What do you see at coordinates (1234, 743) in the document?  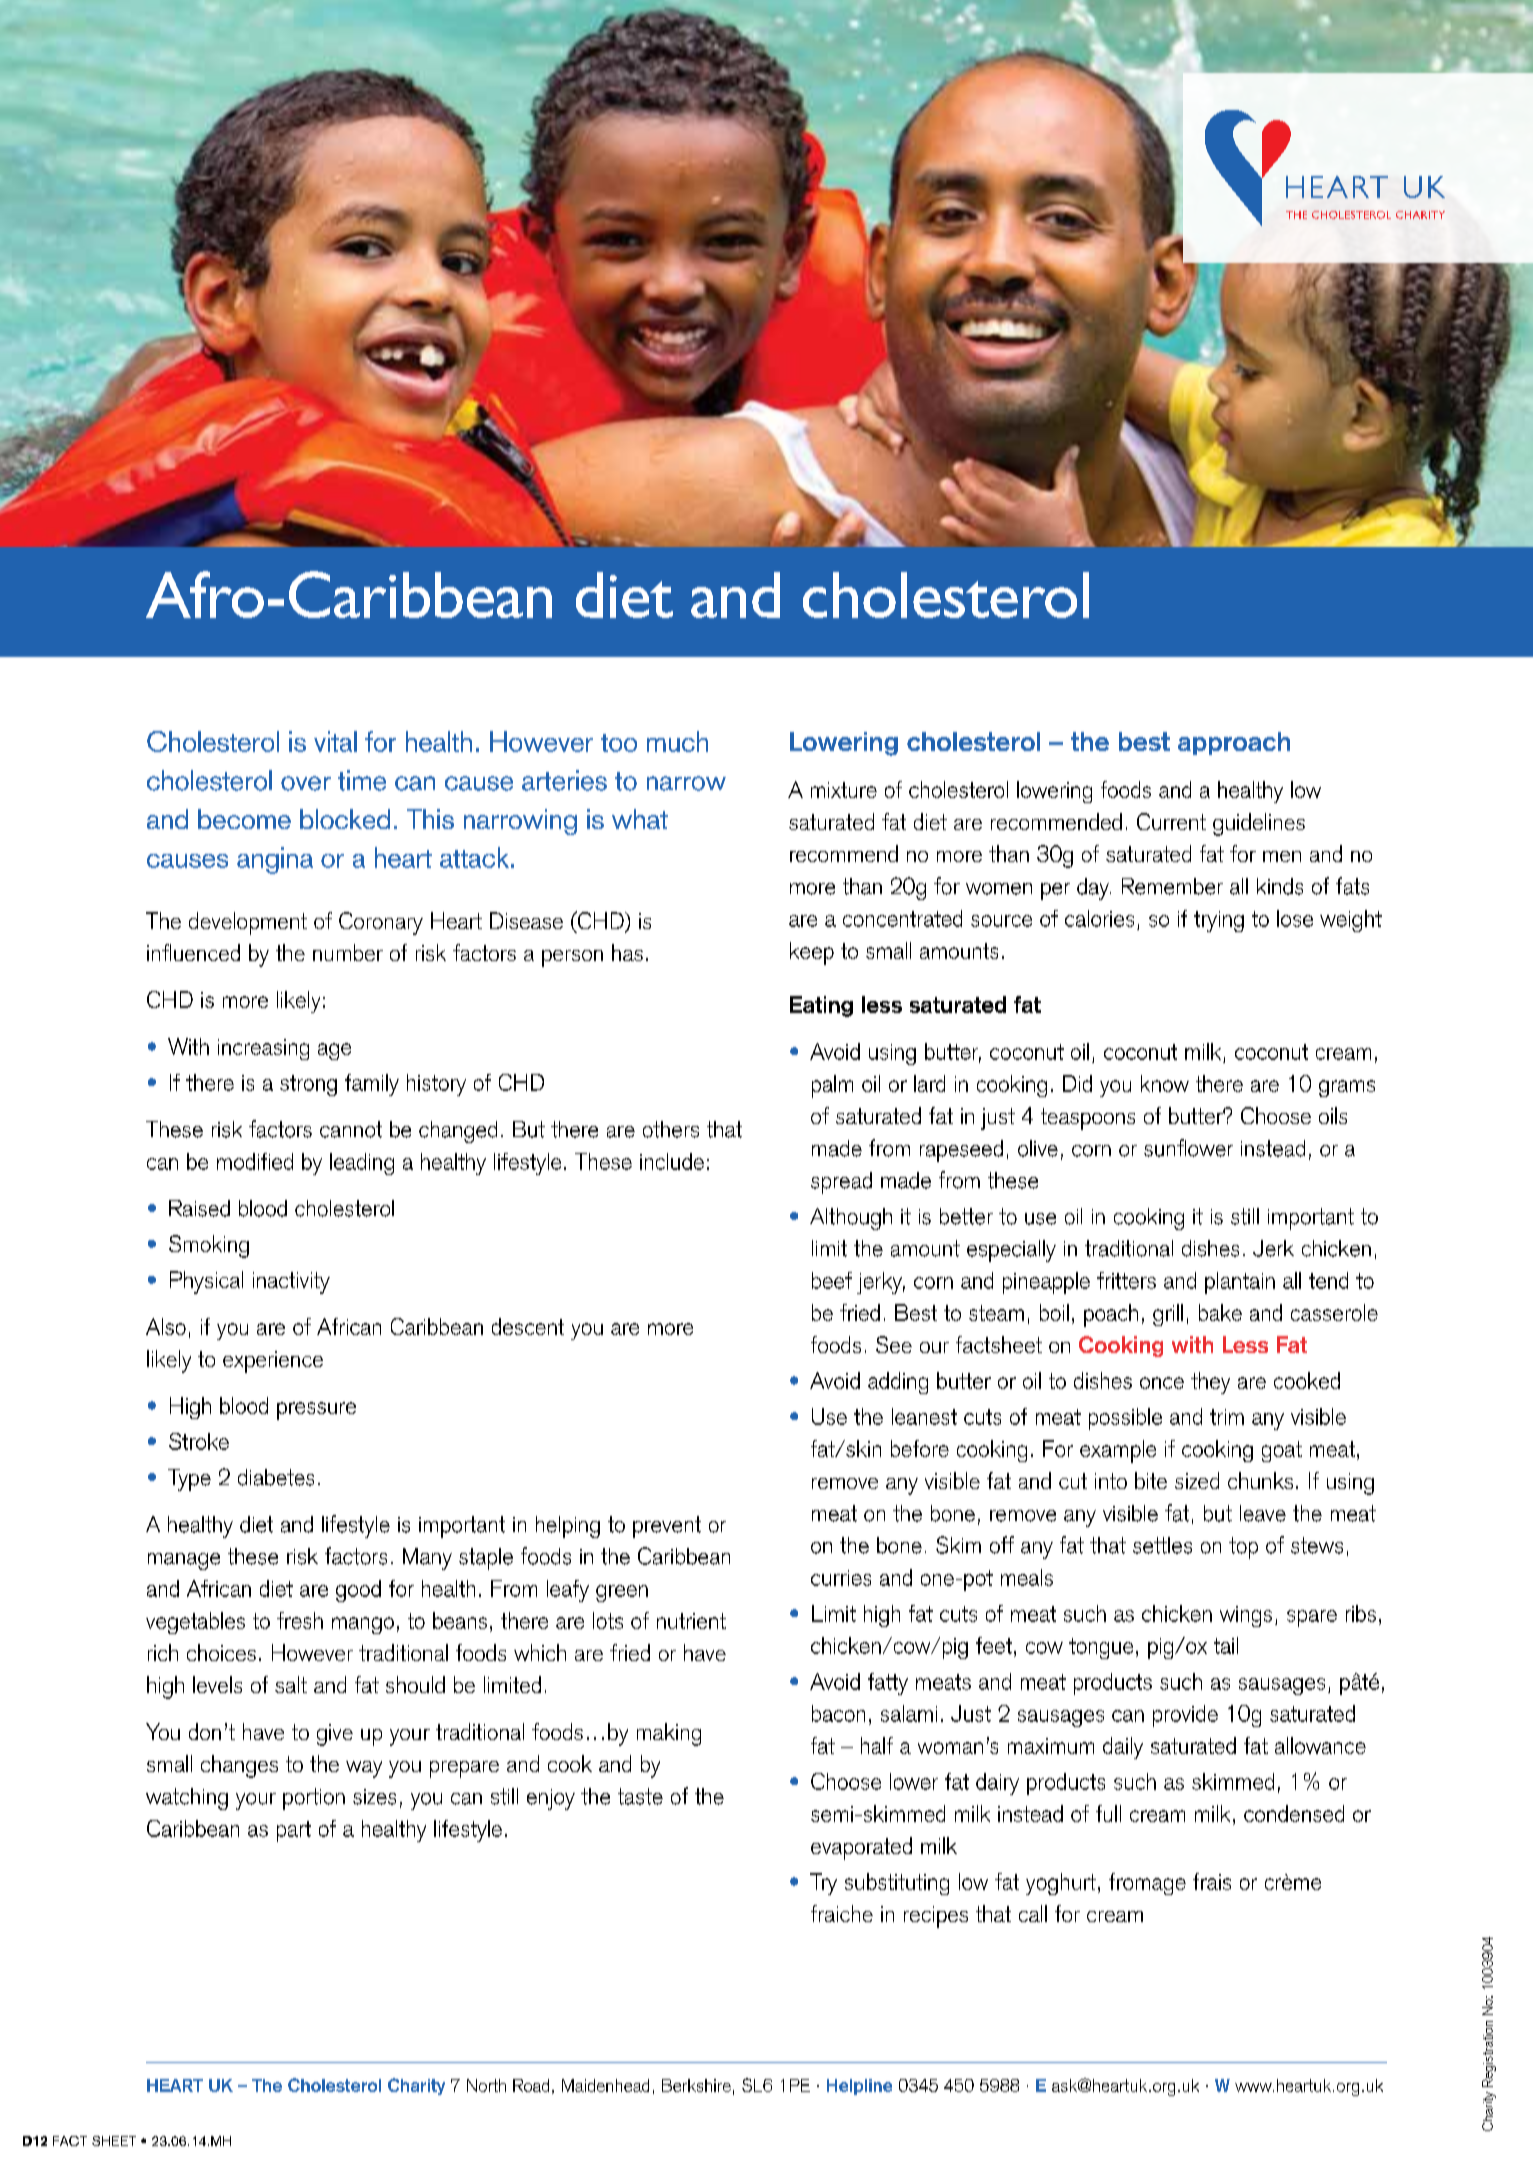 I see `approach` at bounding box center [1234, 743].
